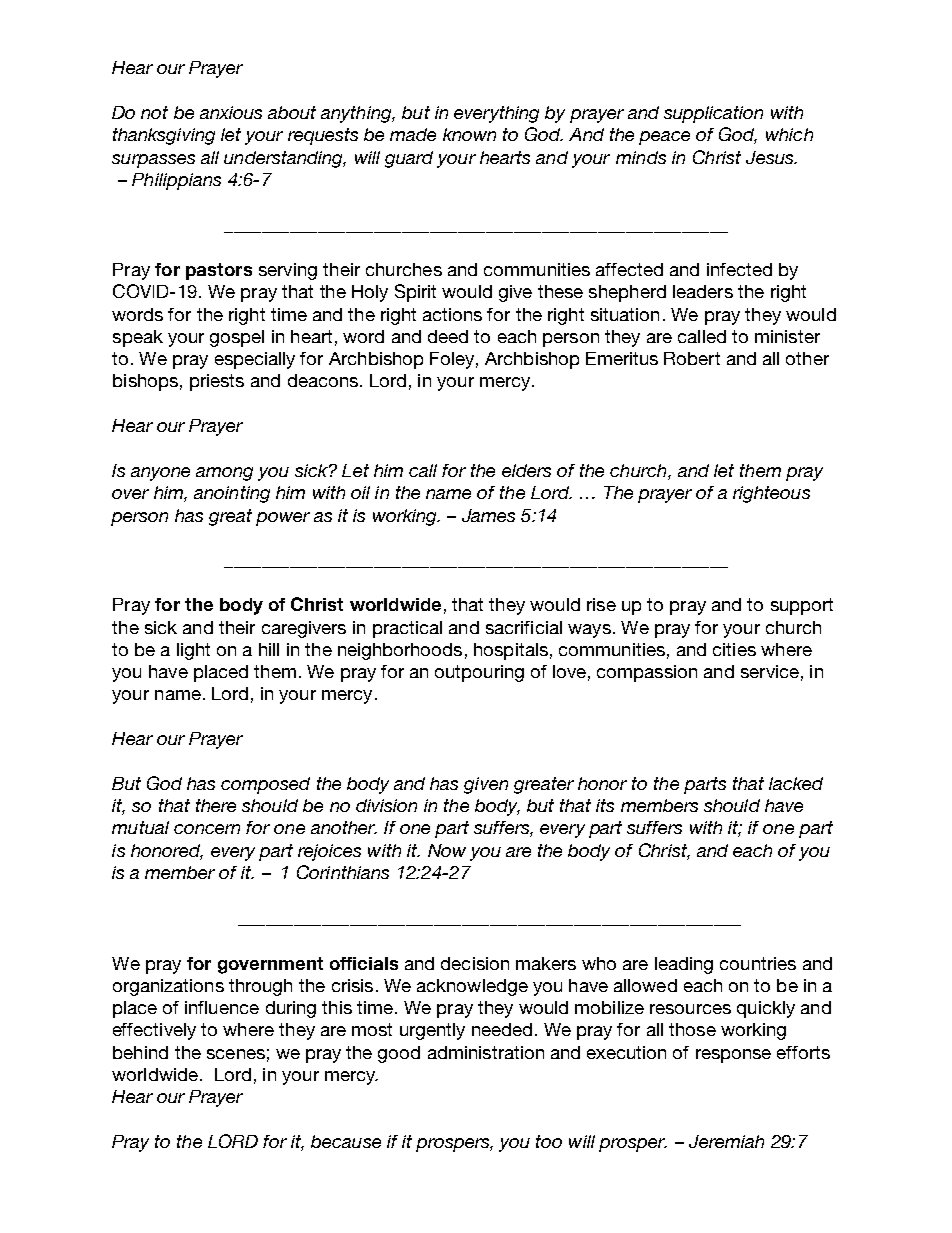  Describe the element at coordinates (726, 1141) in the page. I see `Jeremiah` at that location.
